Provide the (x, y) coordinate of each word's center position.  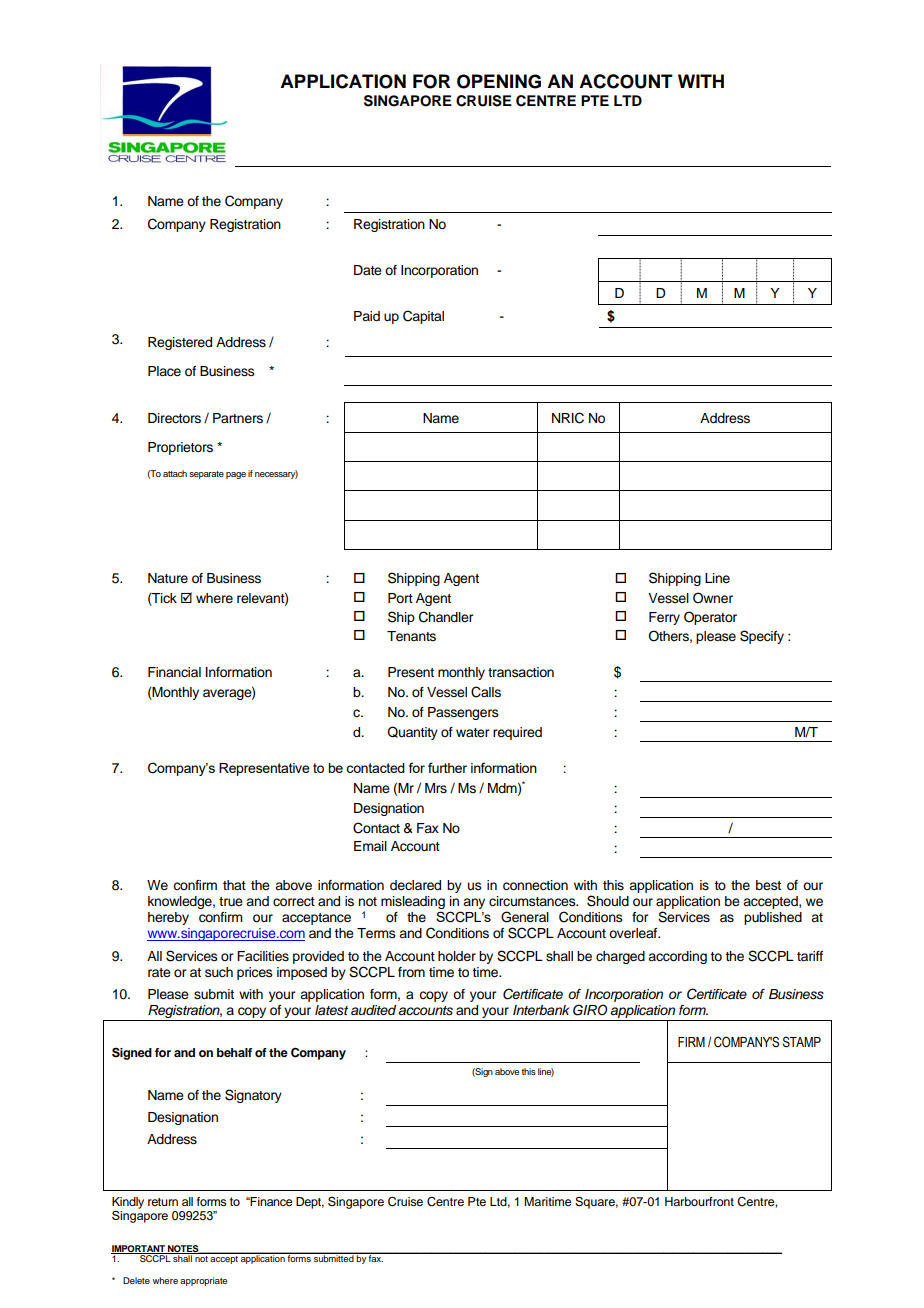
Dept (310, 1203)
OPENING (499, 81)
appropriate (203, 1281)
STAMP (802, 1042)
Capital (423, 317)
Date (368, 270)
